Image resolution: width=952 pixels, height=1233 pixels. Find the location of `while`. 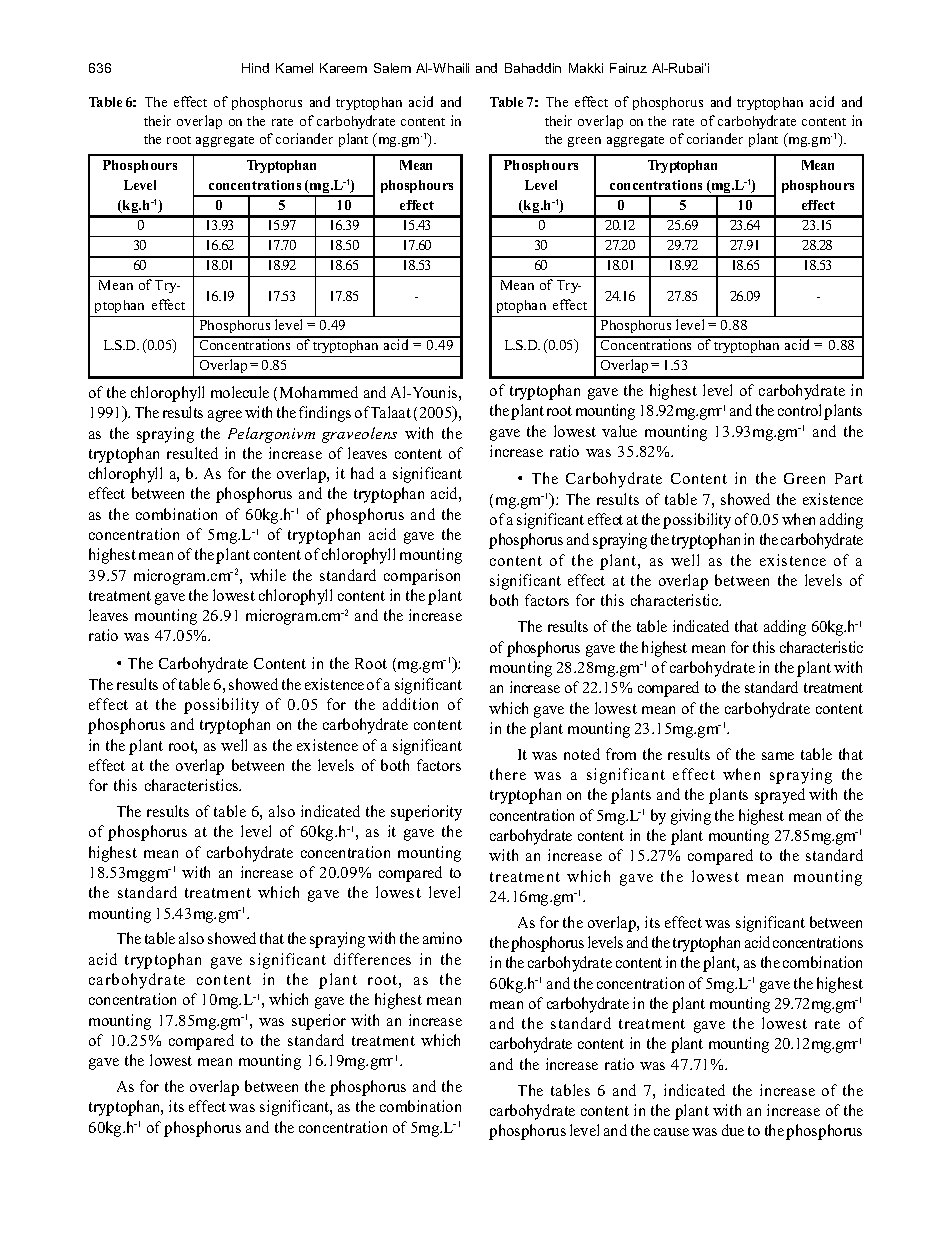

while is located at coordinates (268, 575).
